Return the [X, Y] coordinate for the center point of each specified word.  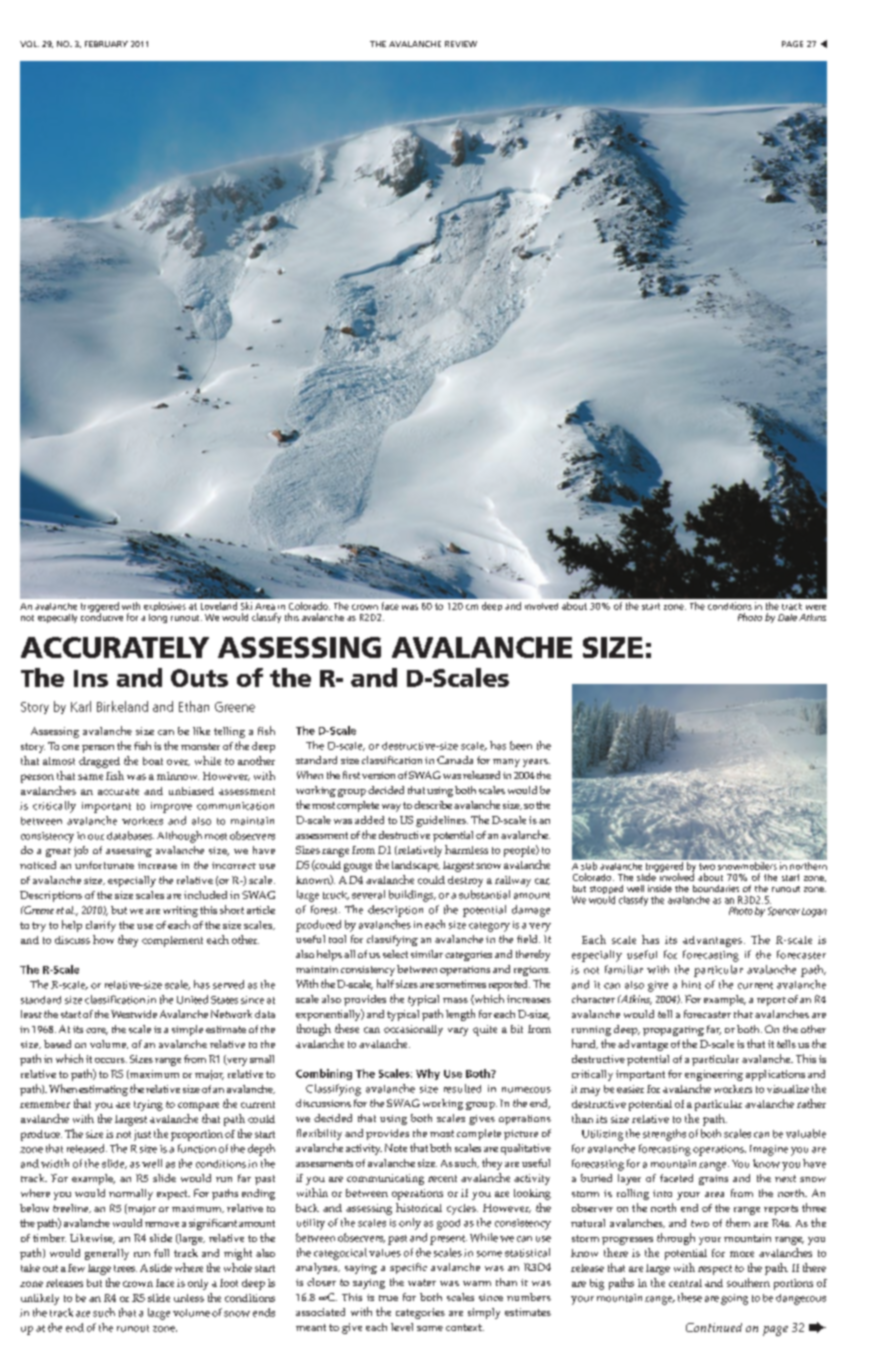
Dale [787, 617]
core [97, 1031]
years [536, 763]
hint [691, 984]
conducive [102, 616]
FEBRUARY [106, 44]
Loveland [219, 606]
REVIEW [461, 44]
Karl [81, 706]
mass [455, 1000]
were [816, 607]
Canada [455, 760]
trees [125, 1268]
